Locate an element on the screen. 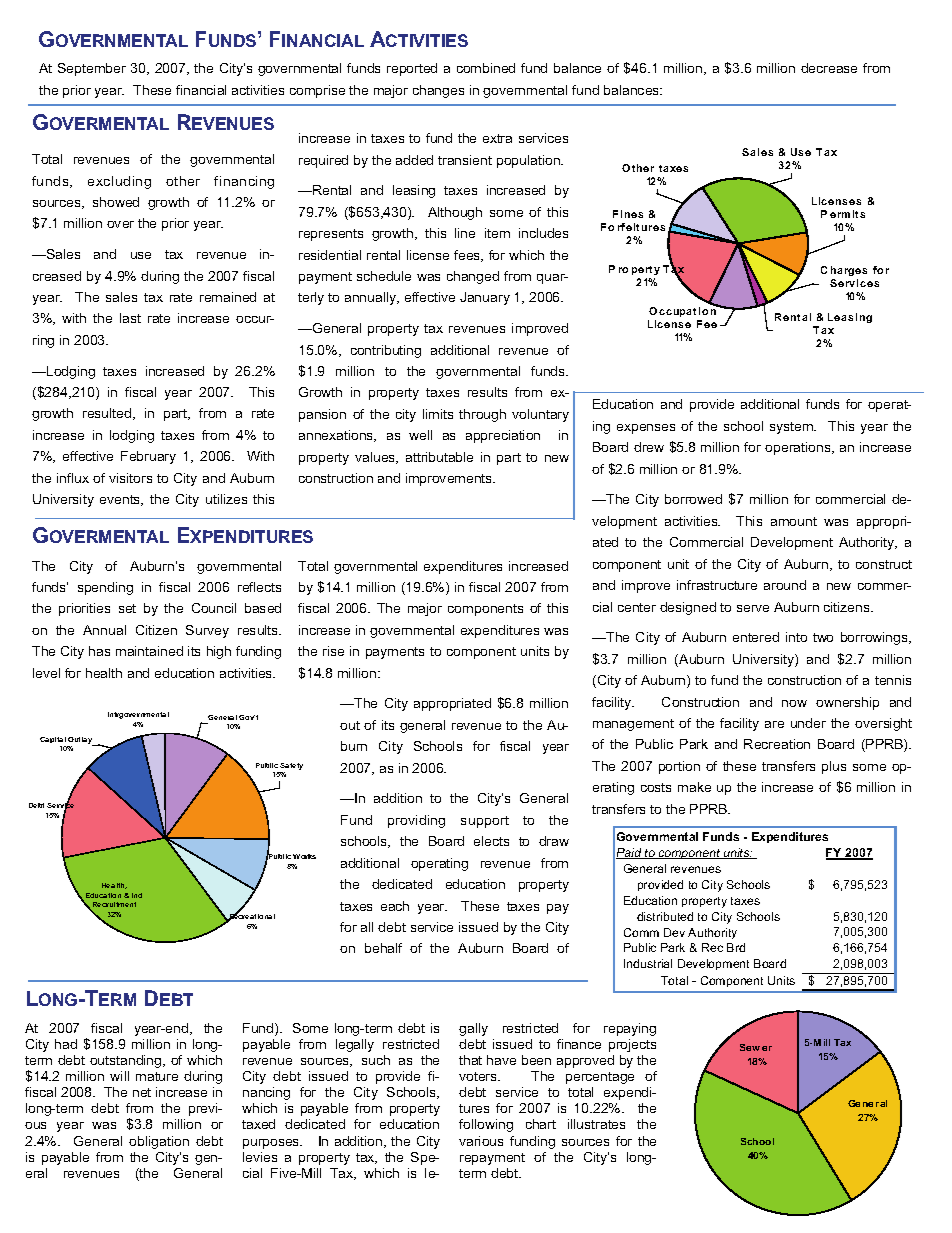 This screenshot has height=1233, width=952. into is located at coordinates (796, 637).
